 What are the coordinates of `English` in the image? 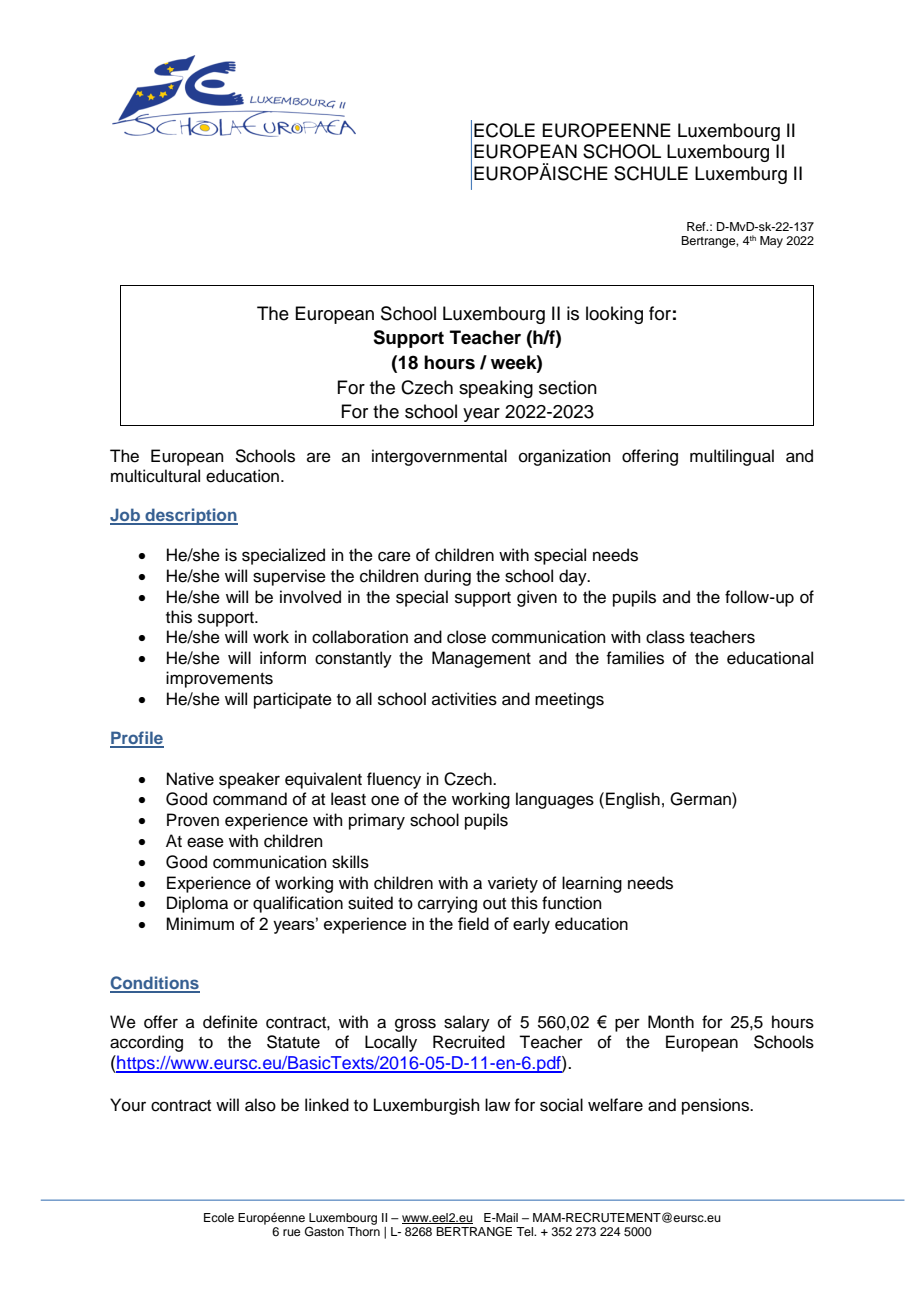 It's located at (633, 800).
